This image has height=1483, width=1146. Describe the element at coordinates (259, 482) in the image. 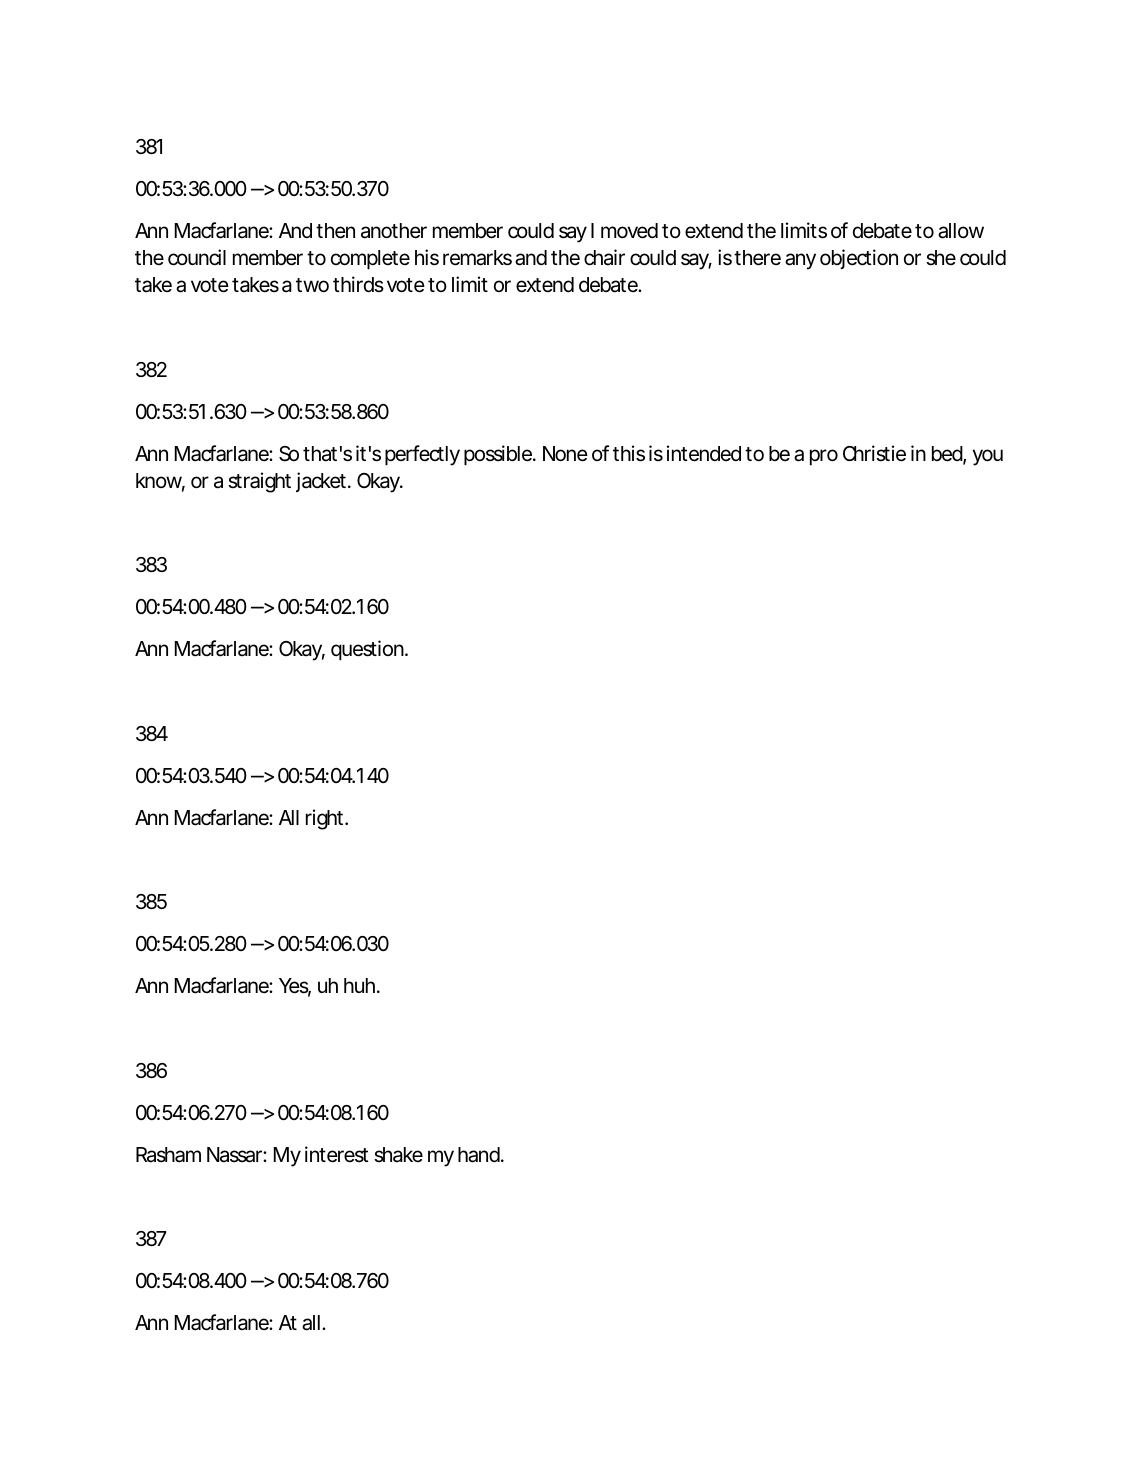

I see `straight` at that location.
